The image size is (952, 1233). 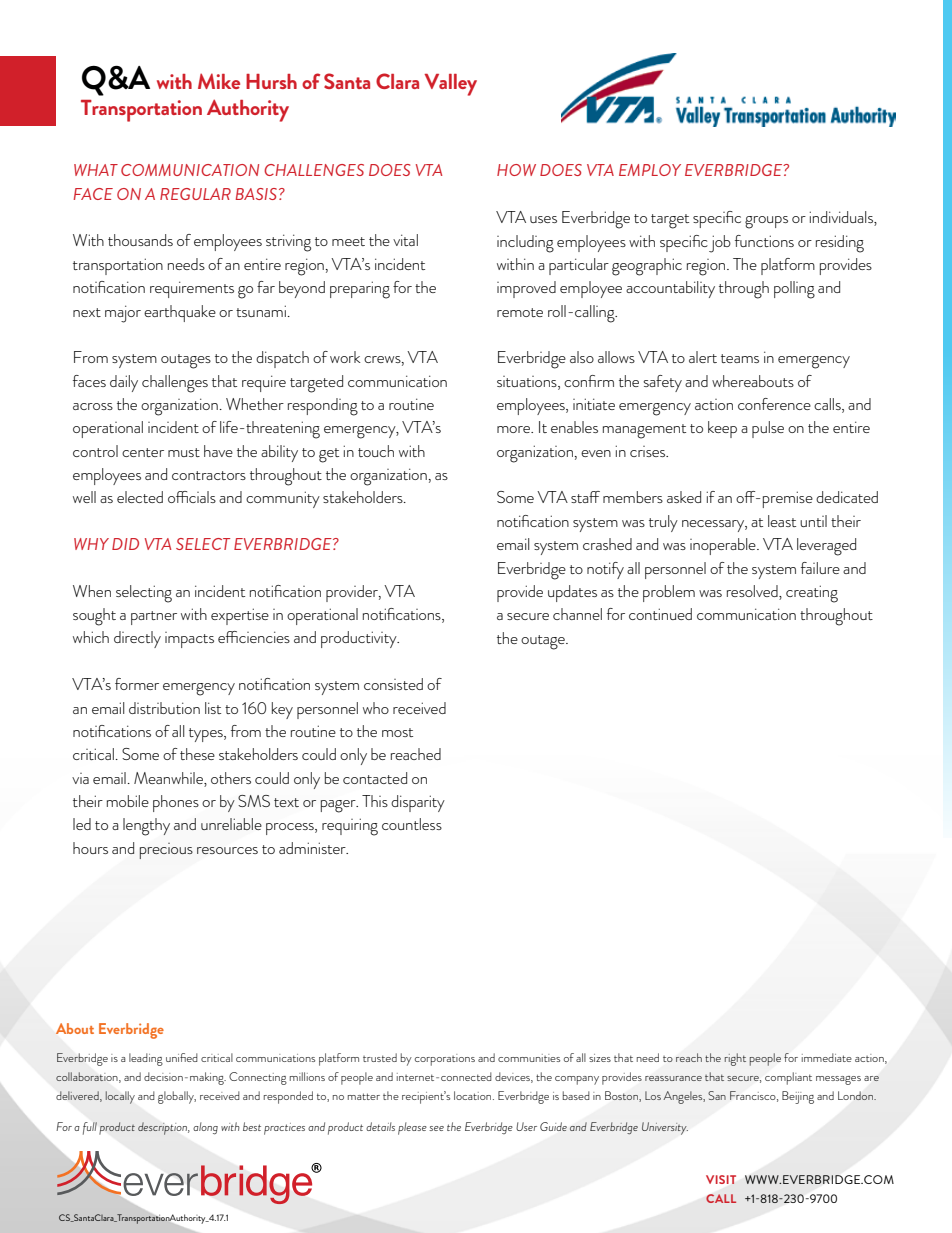 I want to click on countless, so click(x=412, y=824).
